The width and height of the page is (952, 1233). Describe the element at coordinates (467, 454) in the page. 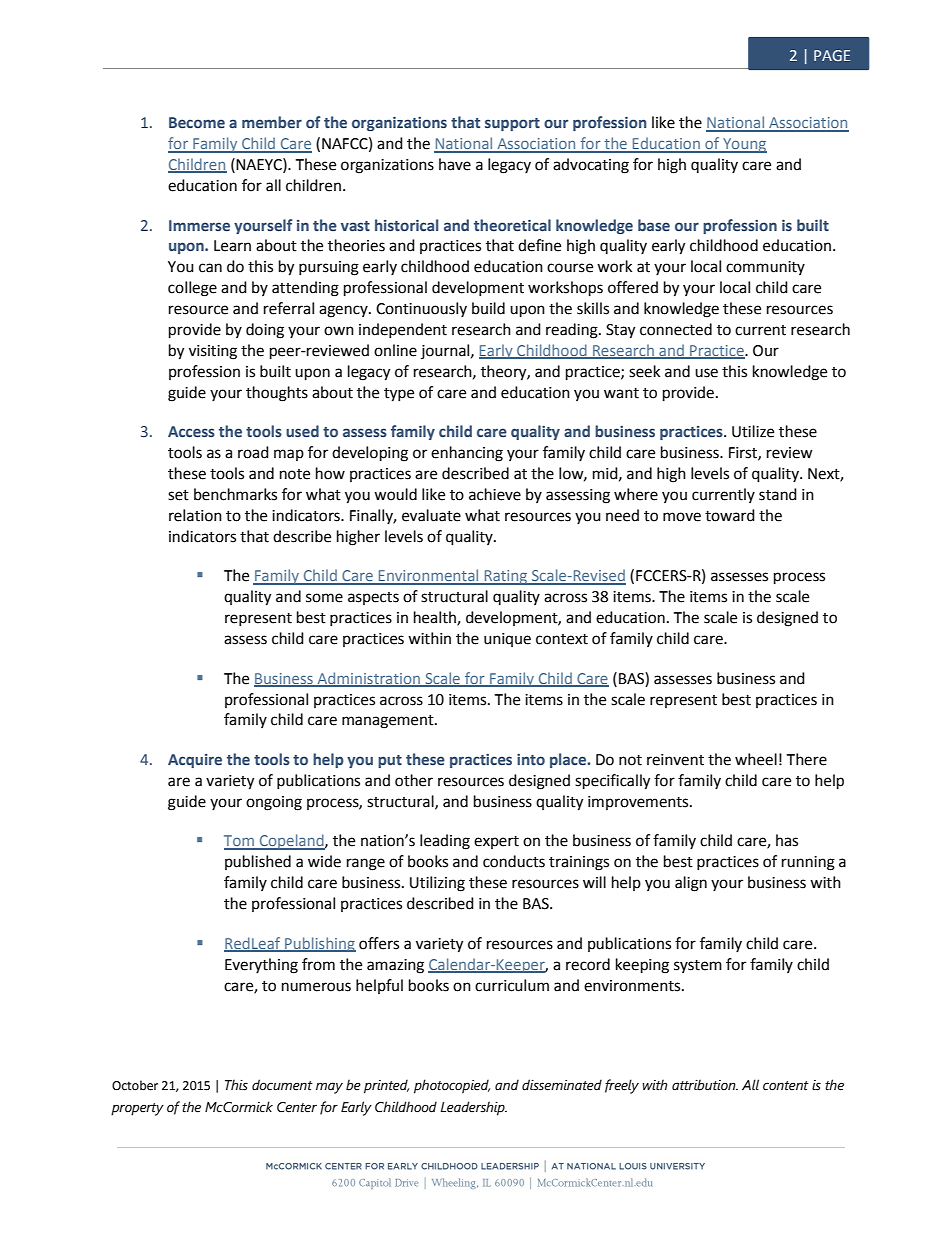

I see `enhancing` at that location.
